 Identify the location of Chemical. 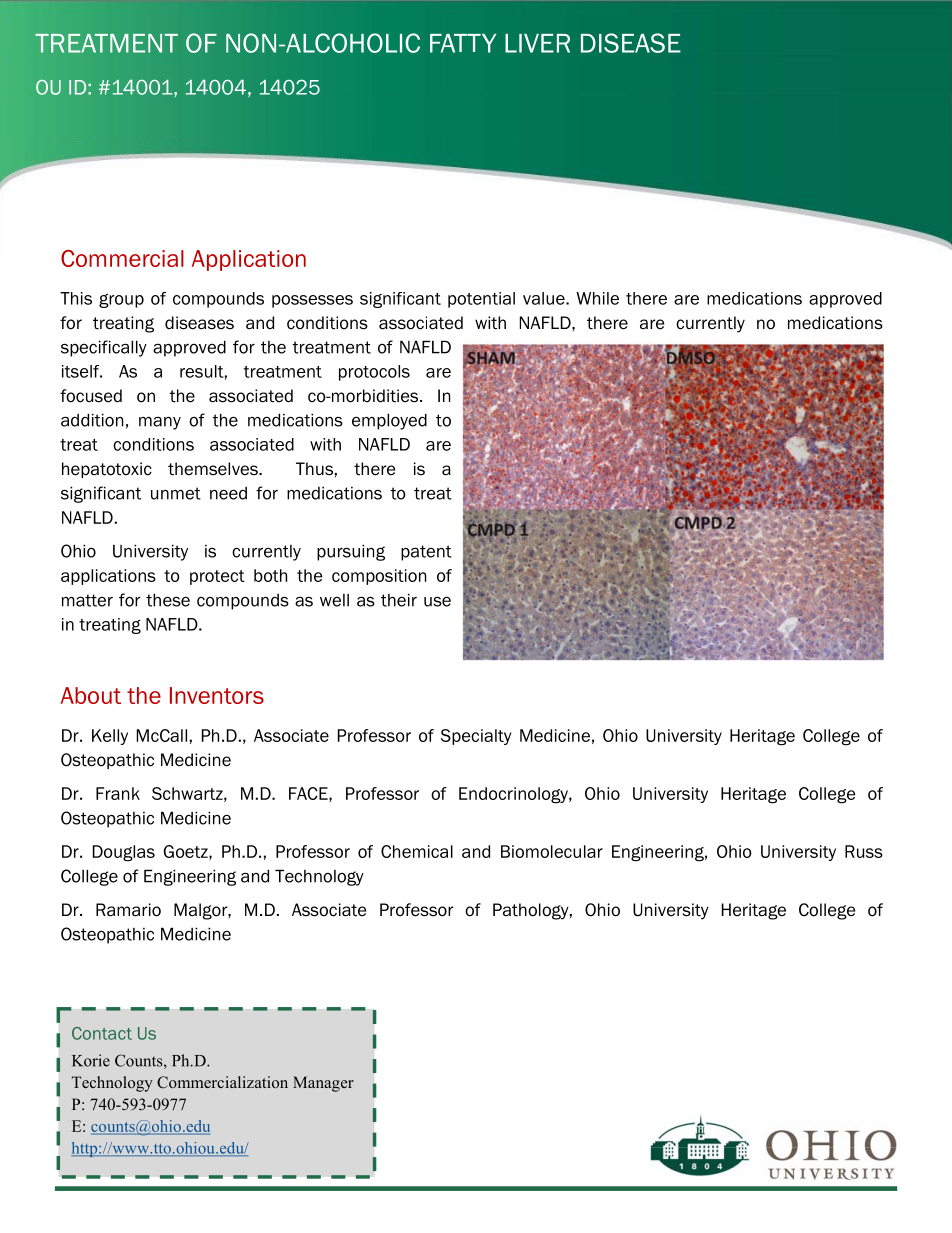
(417, 851).
